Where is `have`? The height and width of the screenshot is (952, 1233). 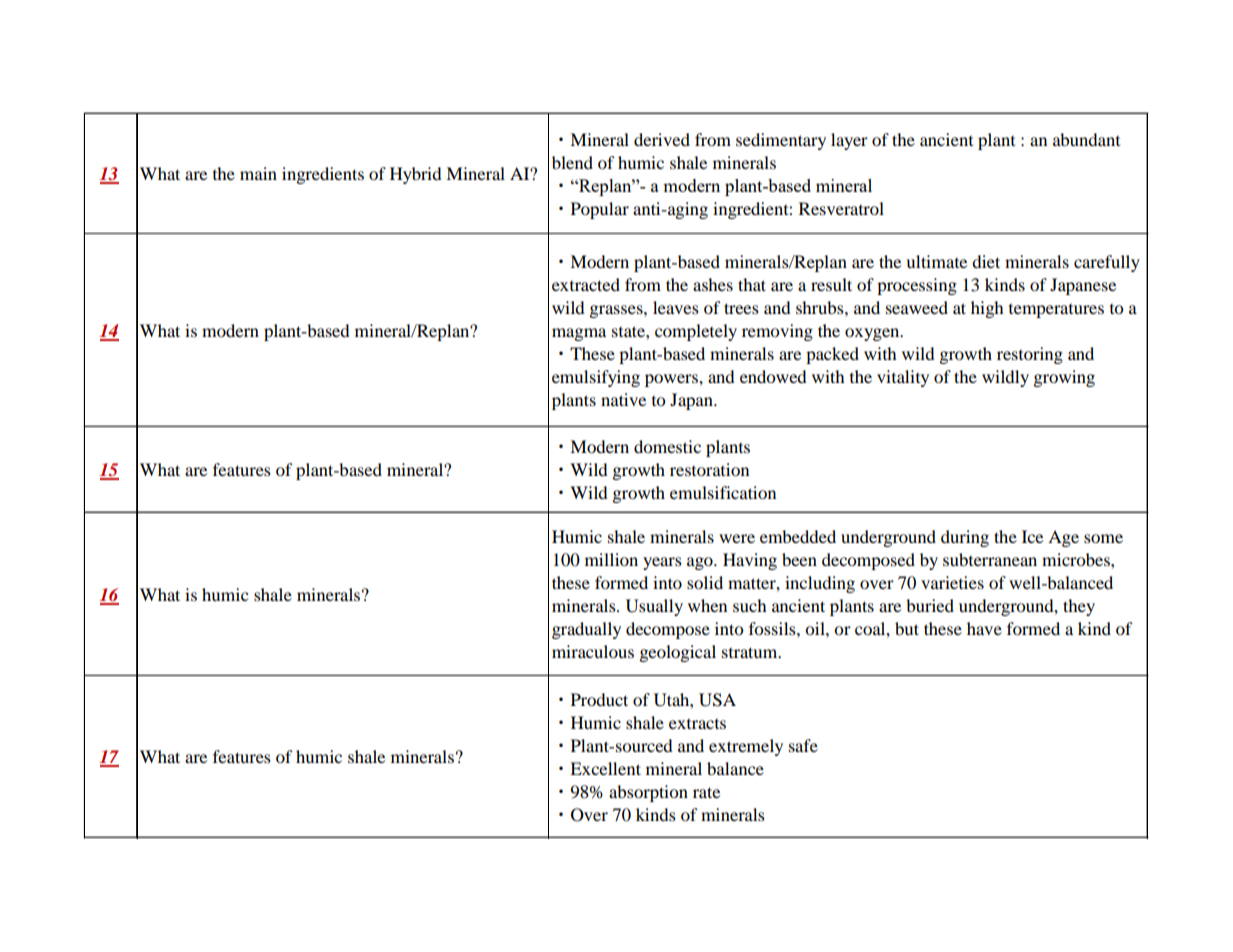
have is located at coordinates (984, 628).
